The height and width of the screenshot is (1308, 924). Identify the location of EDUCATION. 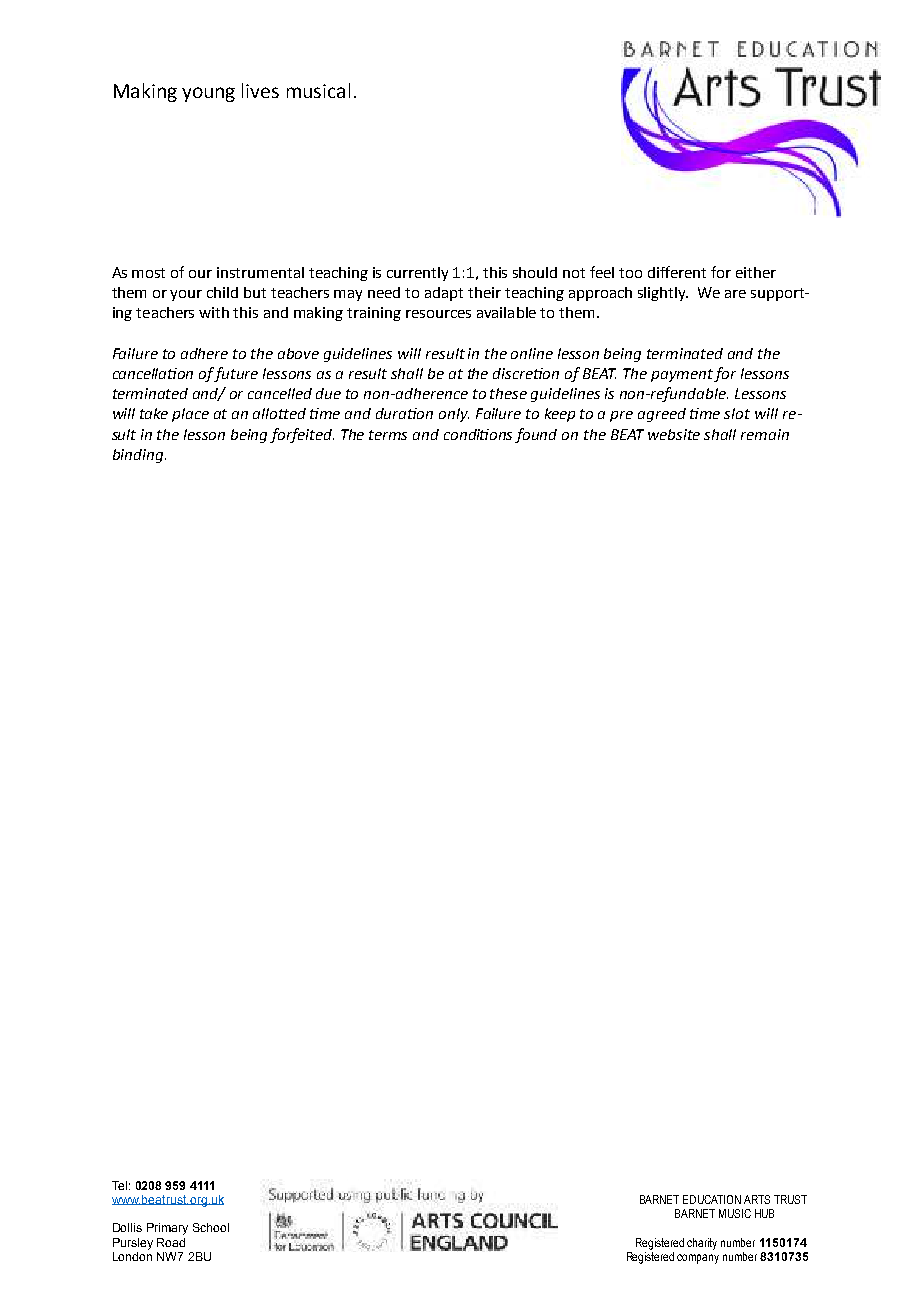
(712, 1199).
